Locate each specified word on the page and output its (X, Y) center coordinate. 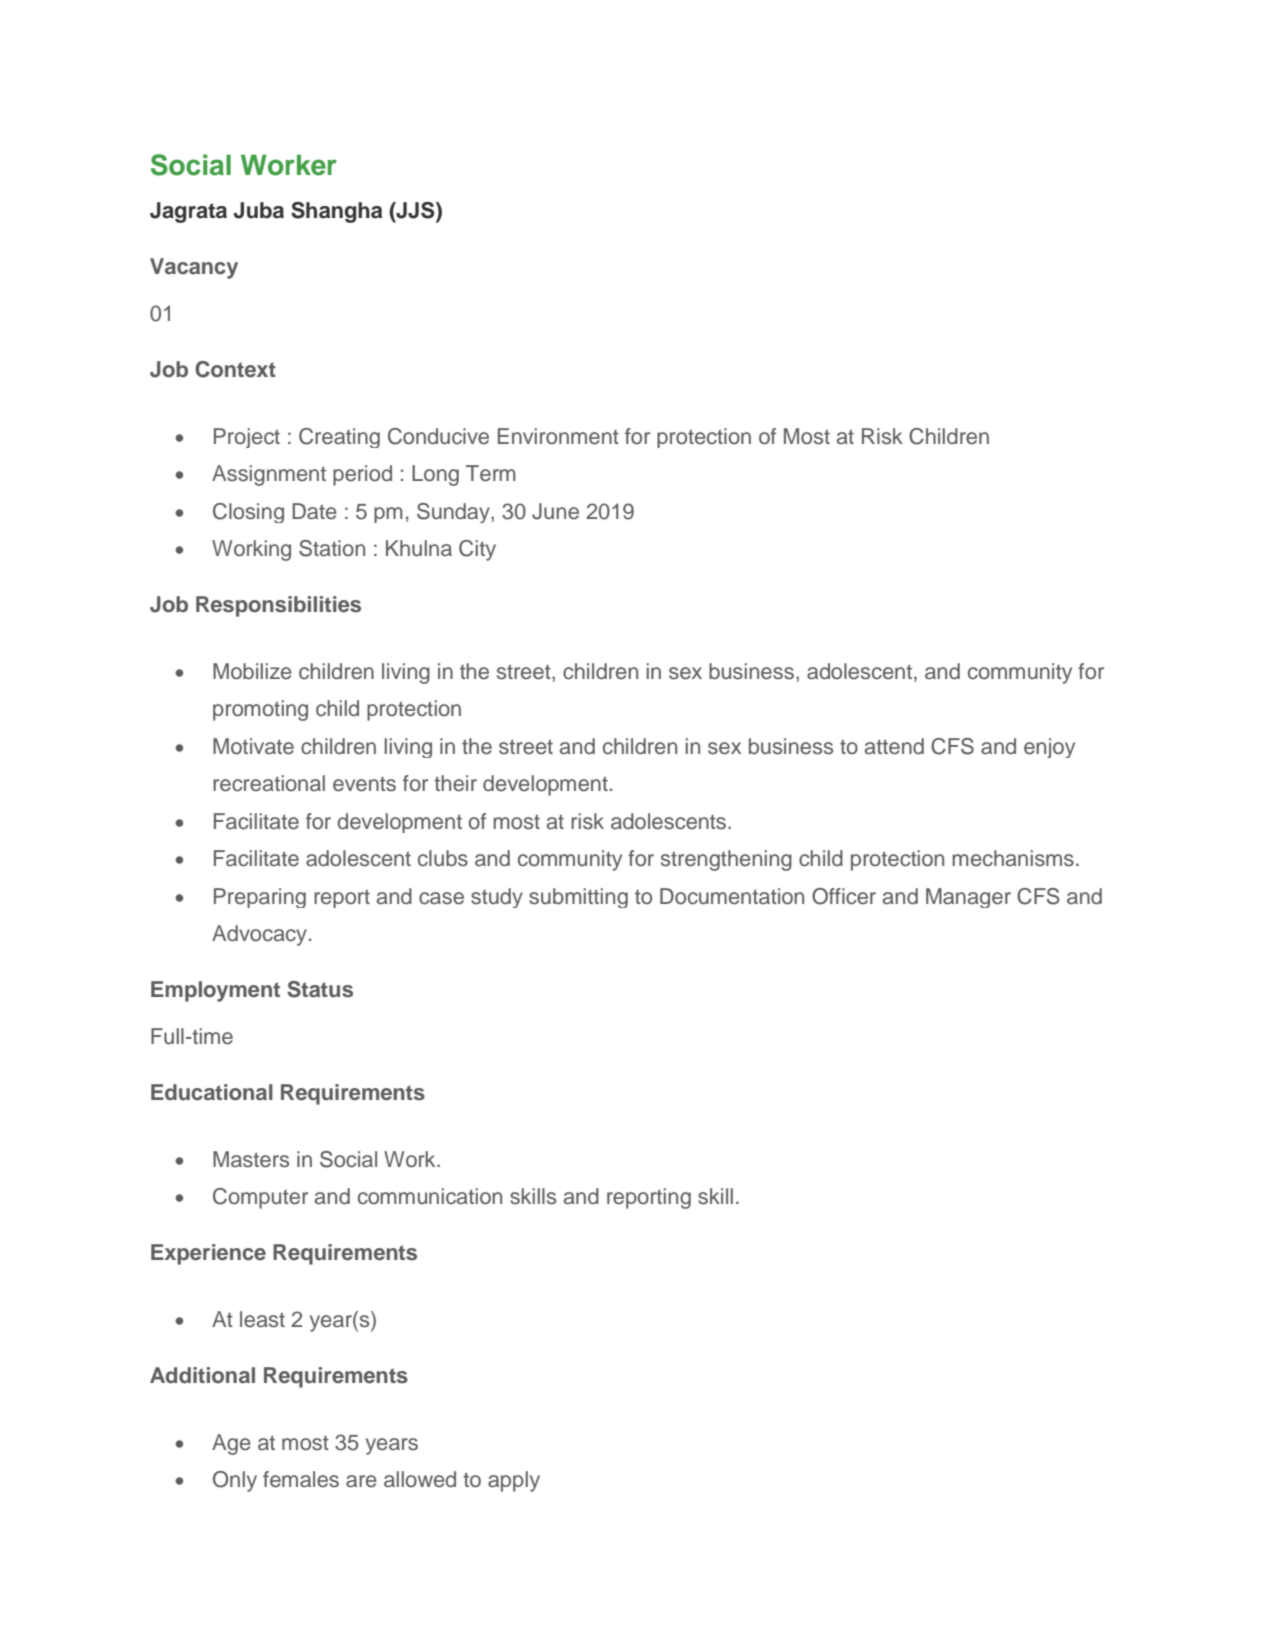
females (301, 1479)
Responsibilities (278, 606)
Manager (968, 898)
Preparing (260, 898)
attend (894, 746)
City (477, 550)
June (555, 511)
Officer (844, 896)
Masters (251, 1159)
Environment (558, 436)
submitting (578, 898)
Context (235, 369)
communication (430, 1196)
